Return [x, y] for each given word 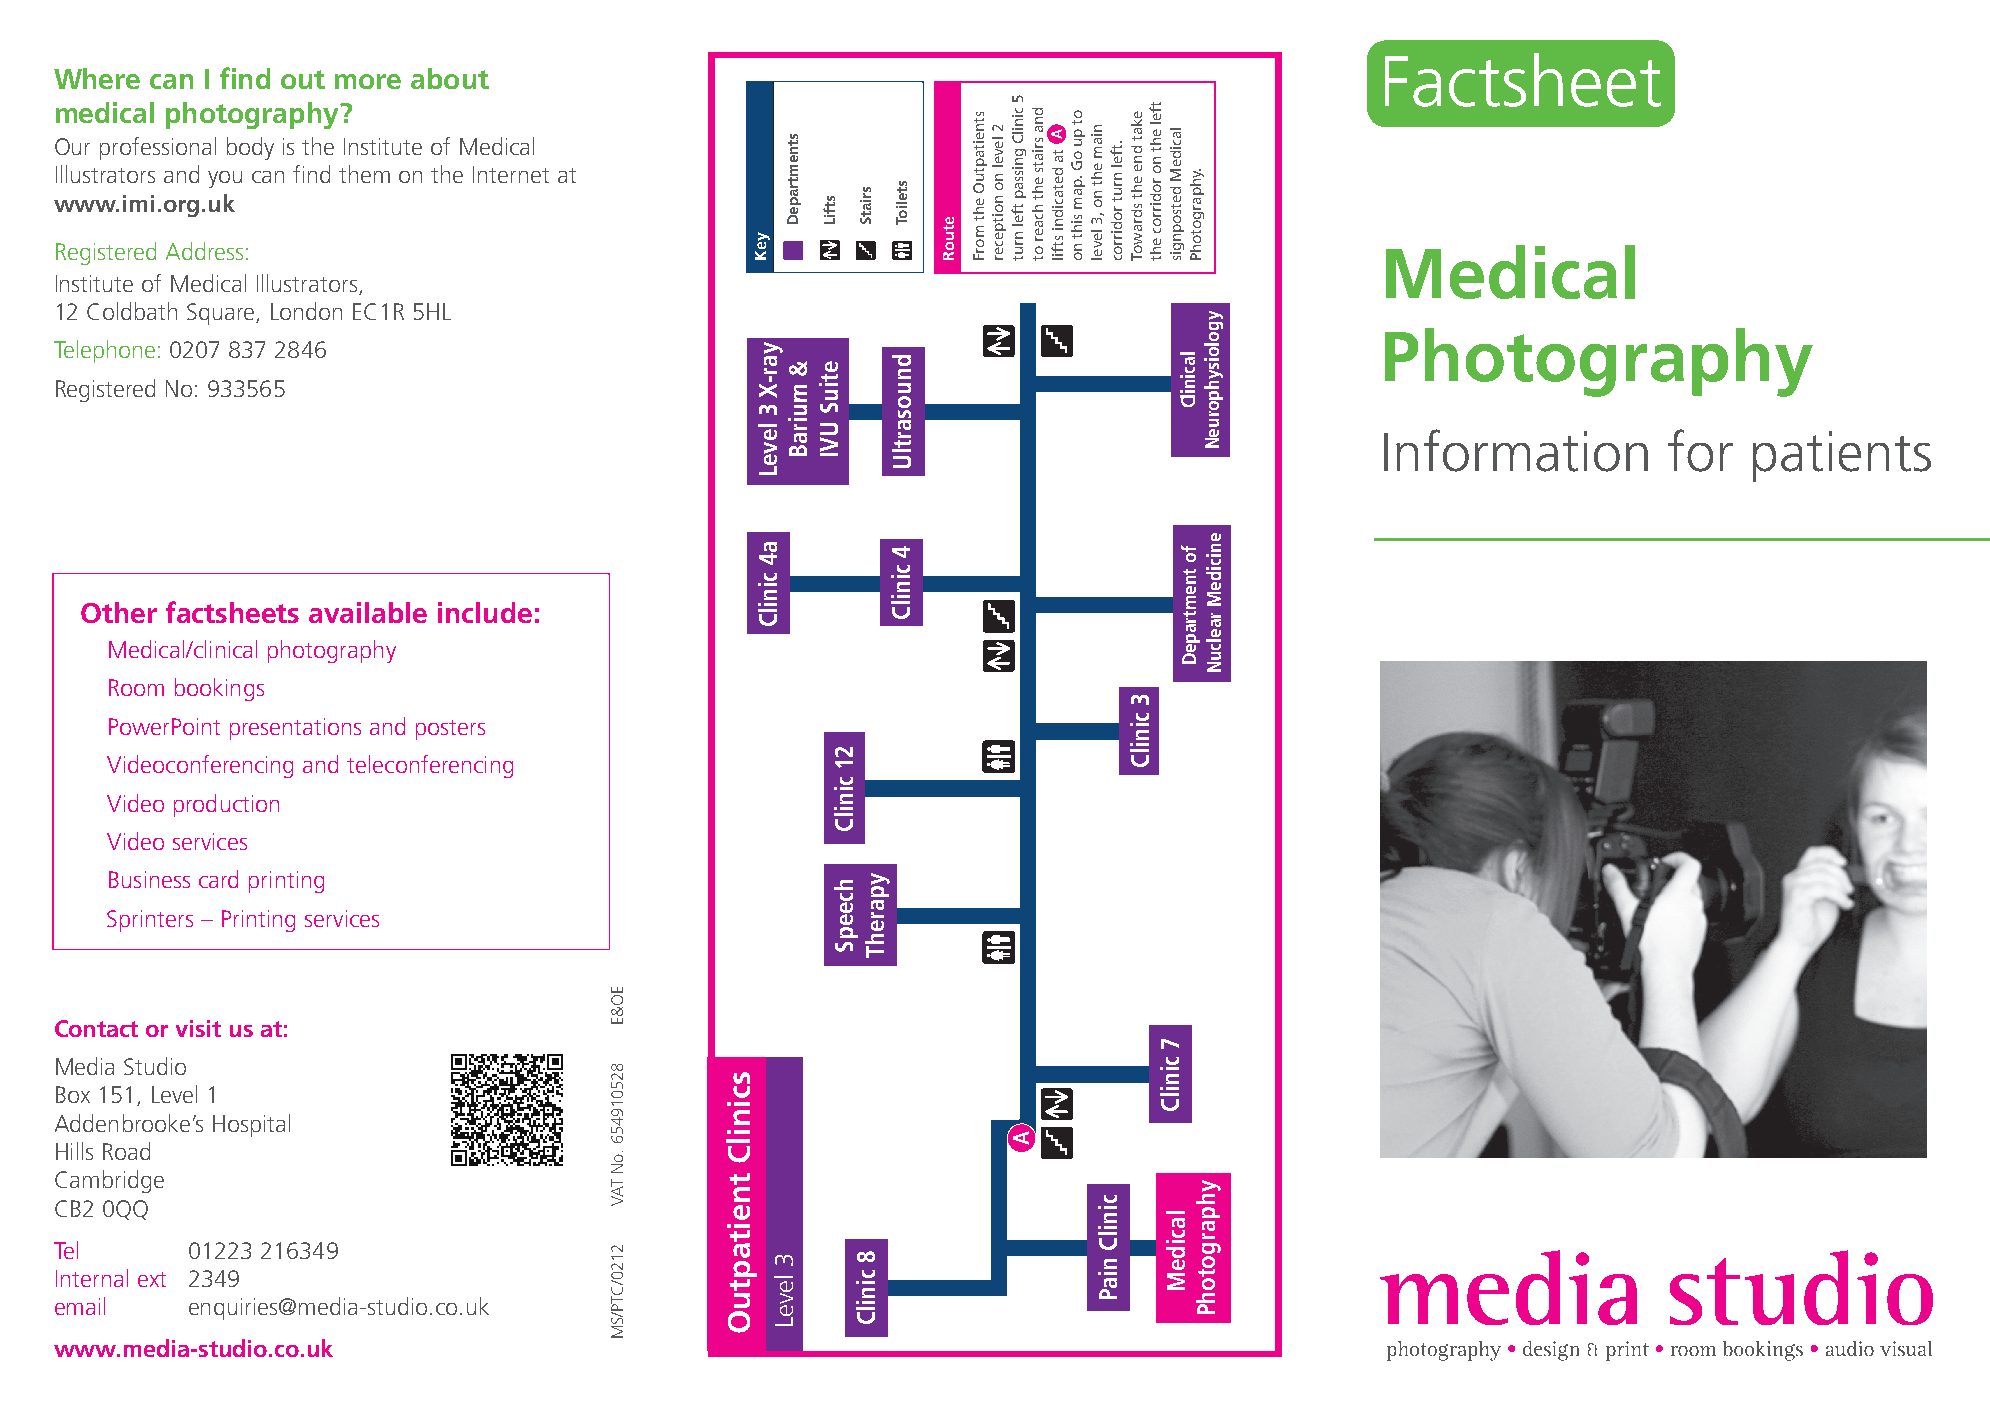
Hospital [251, 1125]
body [250, 148]
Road [126, 1151]
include [485, 612]
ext [152, 1279]
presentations [295, 729]
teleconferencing [430, 766]
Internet [511, 174]
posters [450, 730]
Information [1516, 450]
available [368, 612]
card [218, 879]
